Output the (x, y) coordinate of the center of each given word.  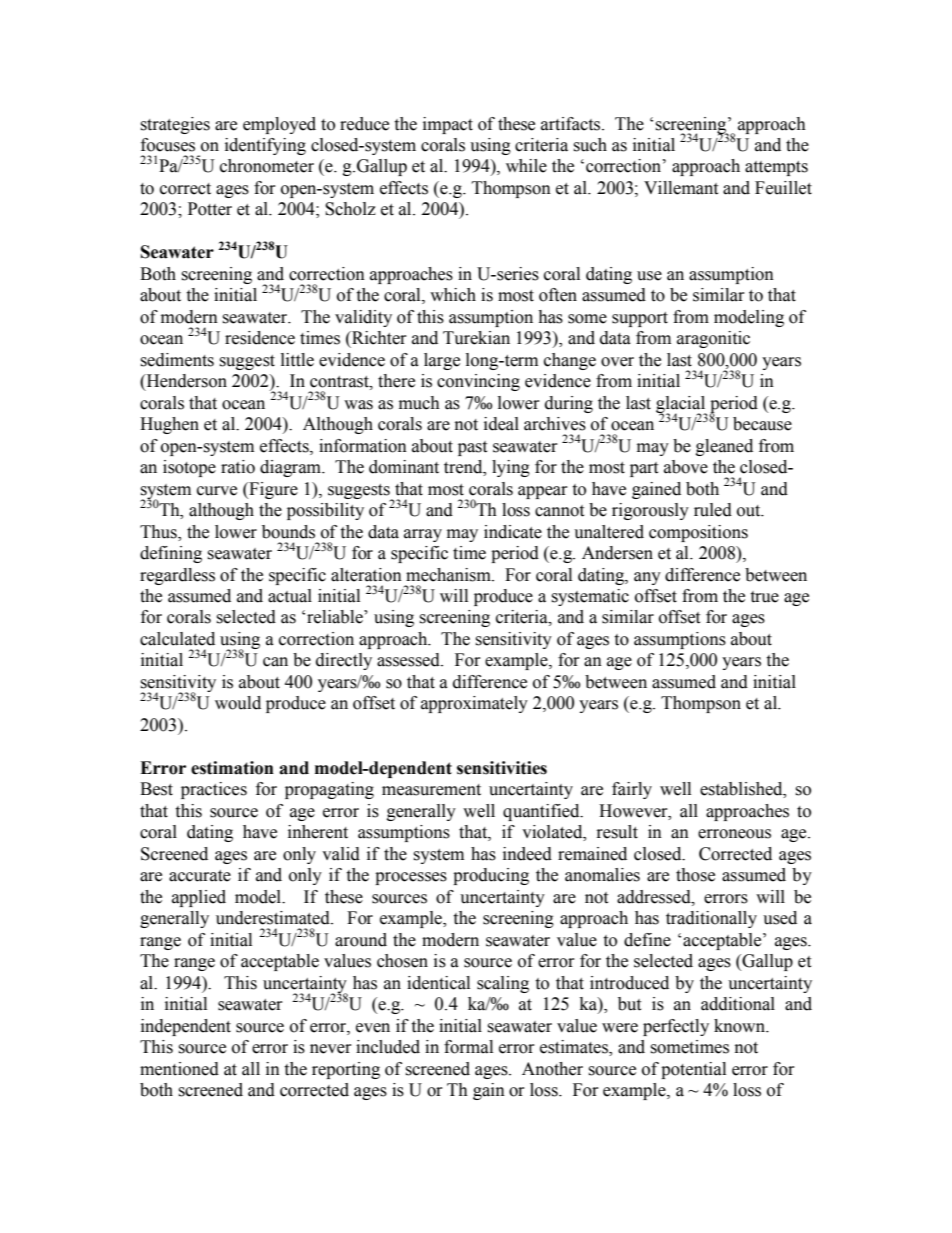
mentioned (179, 1069)
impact (448, 125)
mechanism (449, 575)
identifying (265, 146)
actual (290, 596)
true (764, 597)
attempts (776, 168)
